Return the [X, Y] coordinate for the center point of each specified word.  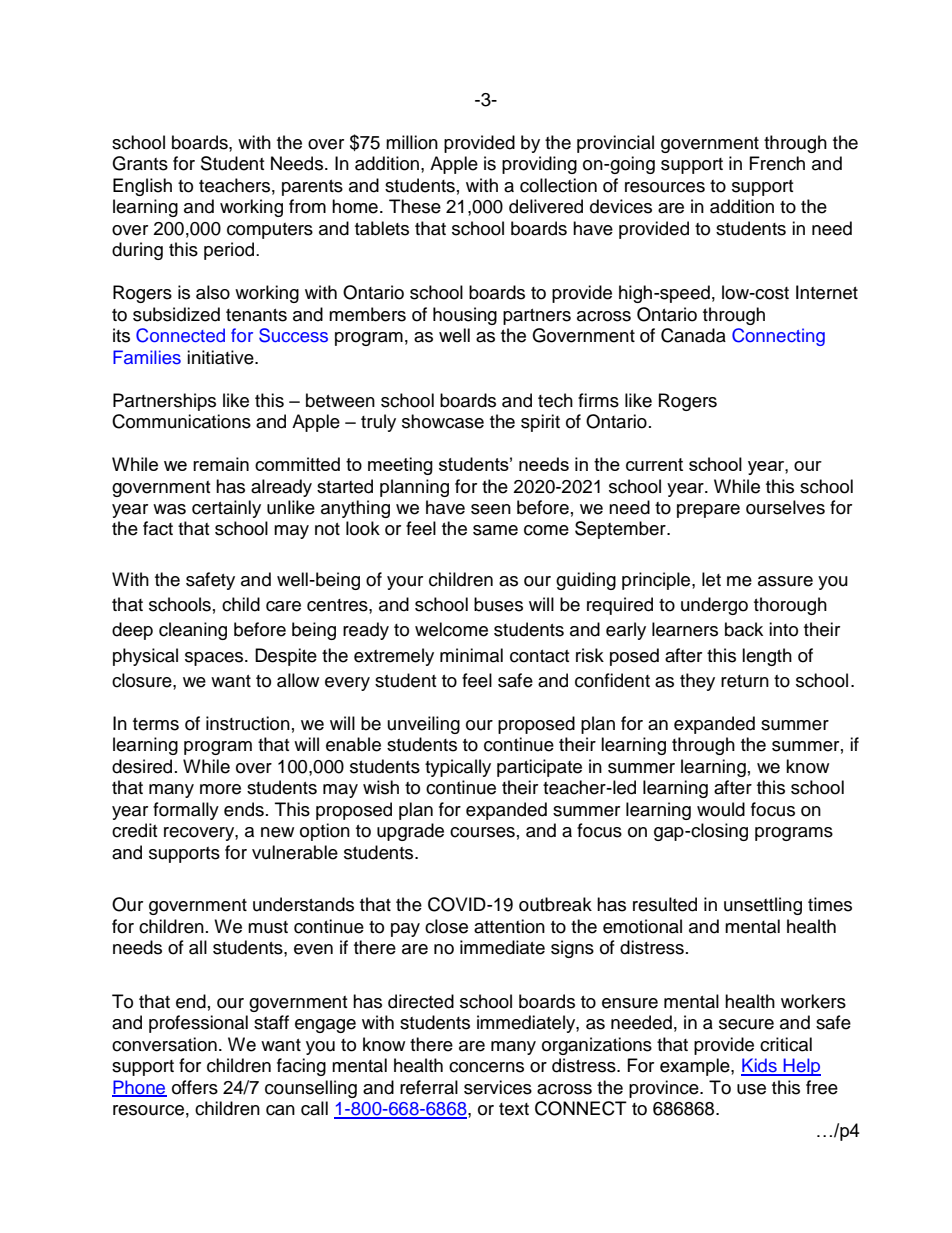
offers [195, 1087]
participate [539, 768]
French [777, 163]
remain [221, 464]
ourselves [785, 507]
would [721, 809]
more [220, 789]
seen [491, 509]
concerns [486, 1067]
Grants [140, 163]
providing [539, 165]
